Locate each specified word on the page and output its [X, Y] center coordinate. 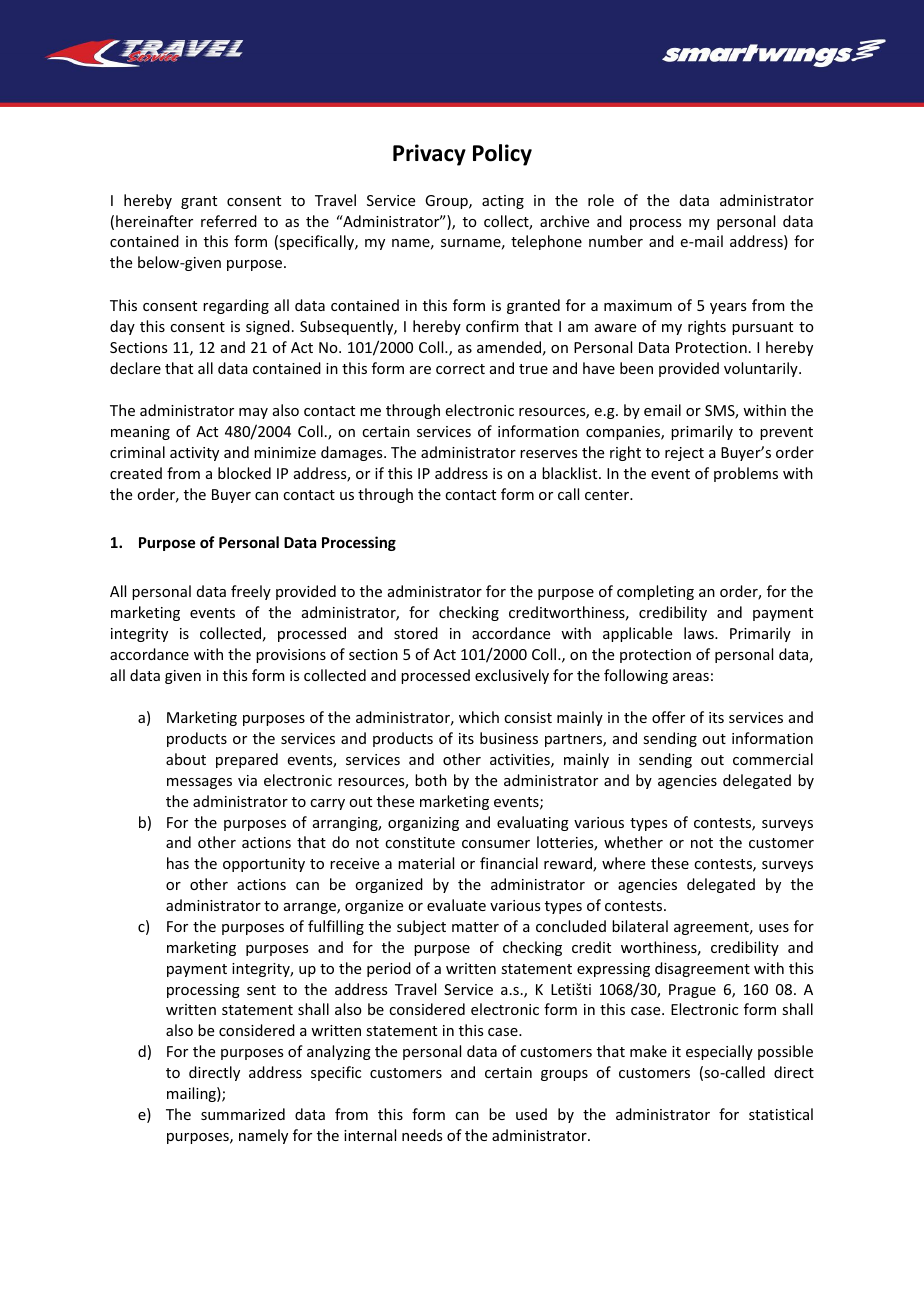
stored [416, 633]
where [623, 863]
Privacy [429, 155]
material [426, 863]
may [253, 413]
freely [251, 592]
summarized [243, 1114]
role [601, 200]
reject [684, 454]
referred [229, 221]
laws [700, 633]
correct [460, 369]
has [178, 863]
